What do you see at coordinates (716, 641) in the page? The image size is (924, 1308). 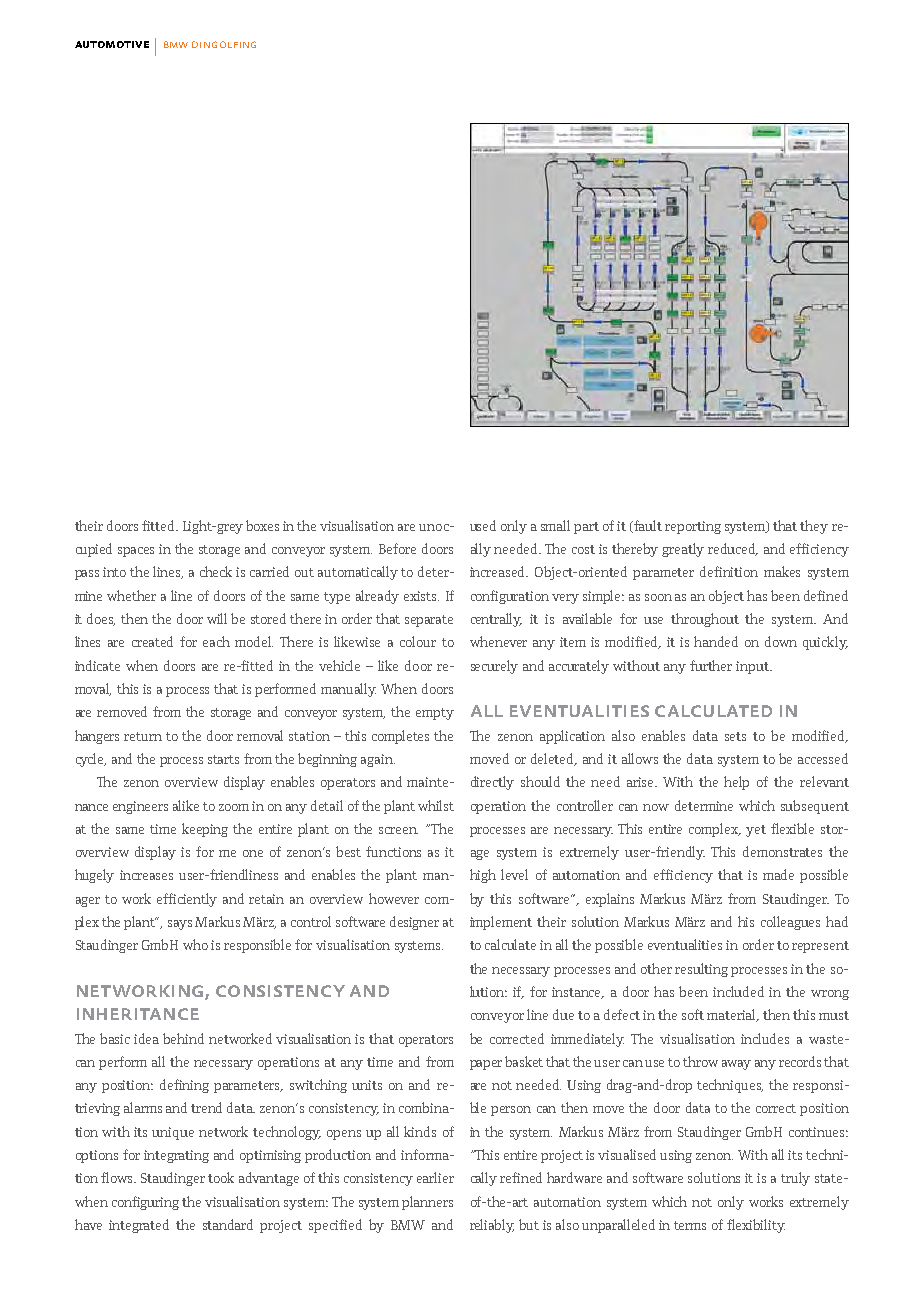 I see `handed` at bounding box center [716, 641].
